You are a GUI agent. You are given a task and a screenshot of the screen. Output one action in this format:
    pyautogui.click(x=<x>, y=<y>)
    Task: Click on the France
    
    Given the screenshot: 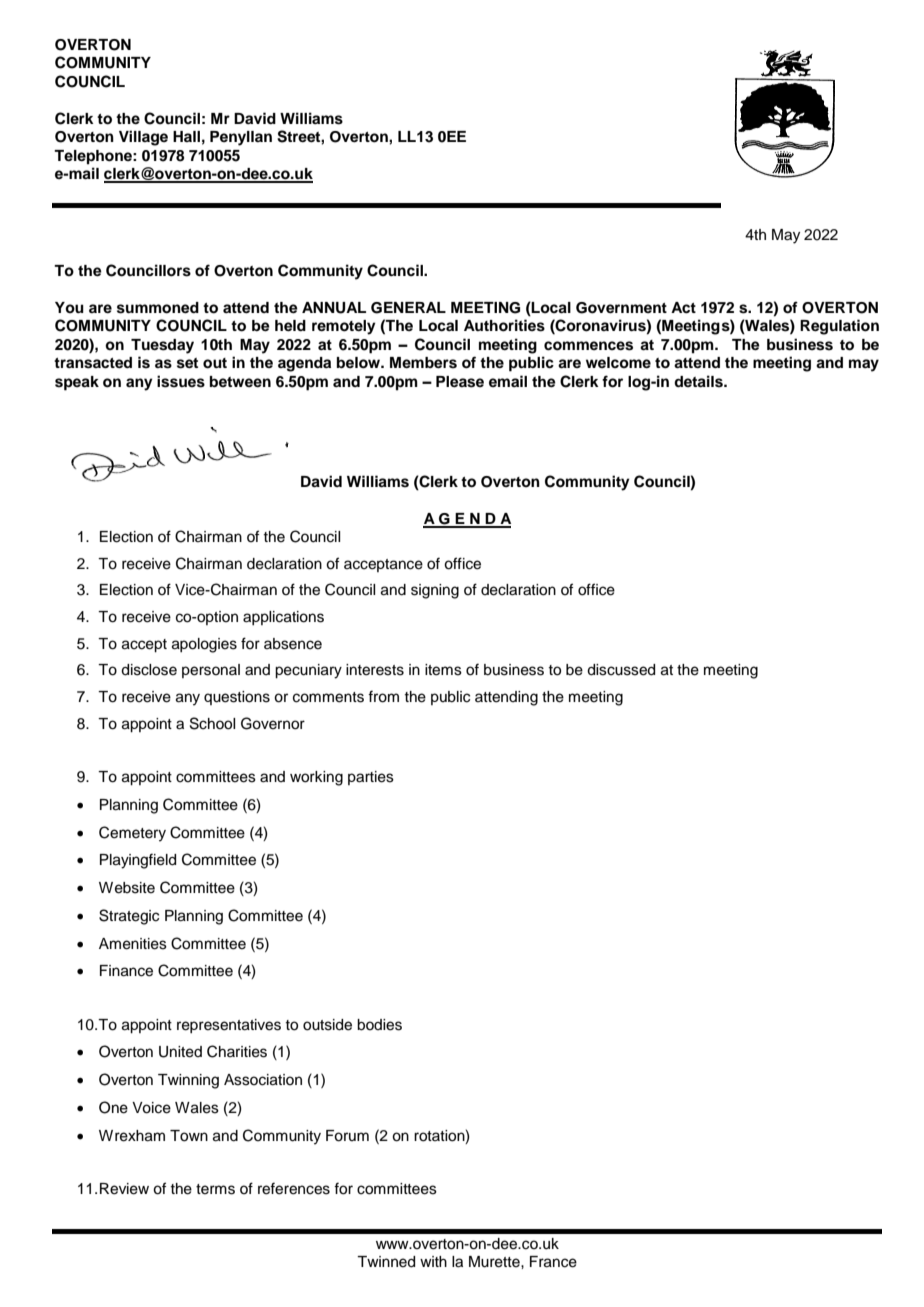 What is the action you would take?
    pyautogui.click(x=553, y=1262)
